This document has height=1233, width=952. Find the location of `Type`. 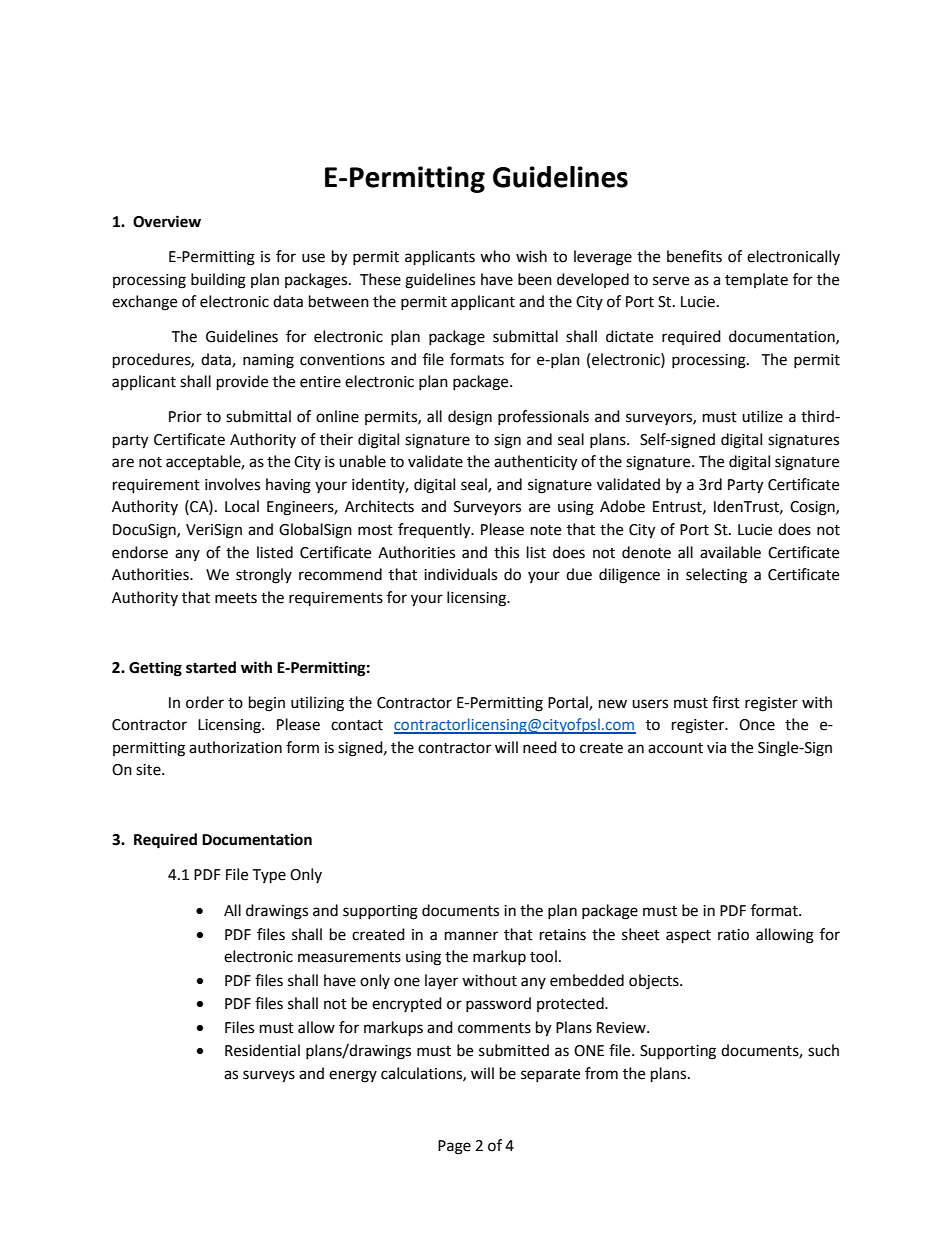

Type is located at coordinates (269, 876).
